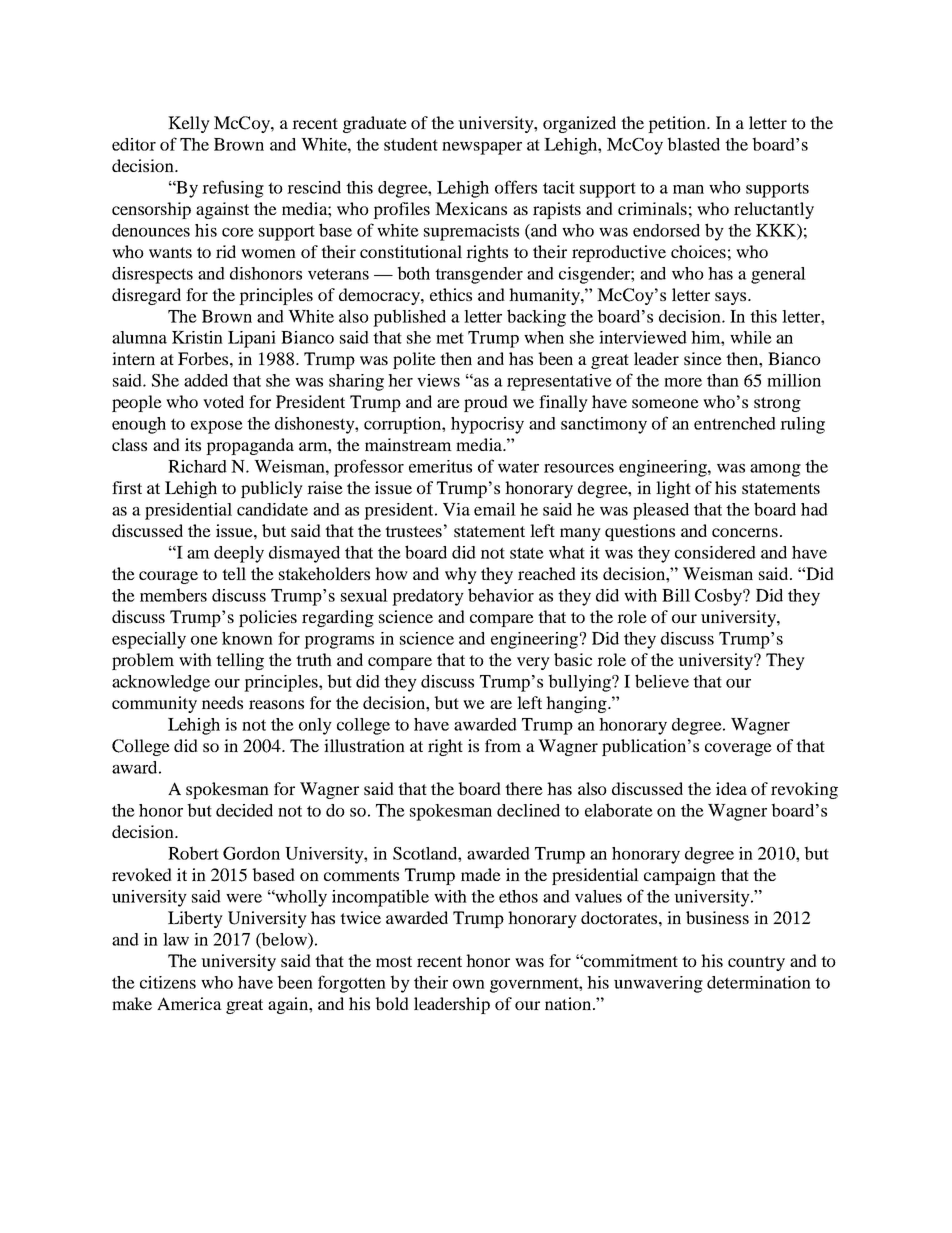 This screenshot has width=952, height=1233. What do you see at coordinates (732, 298) in the screenshot?
I see `says` at bounding box center [732, 298].
